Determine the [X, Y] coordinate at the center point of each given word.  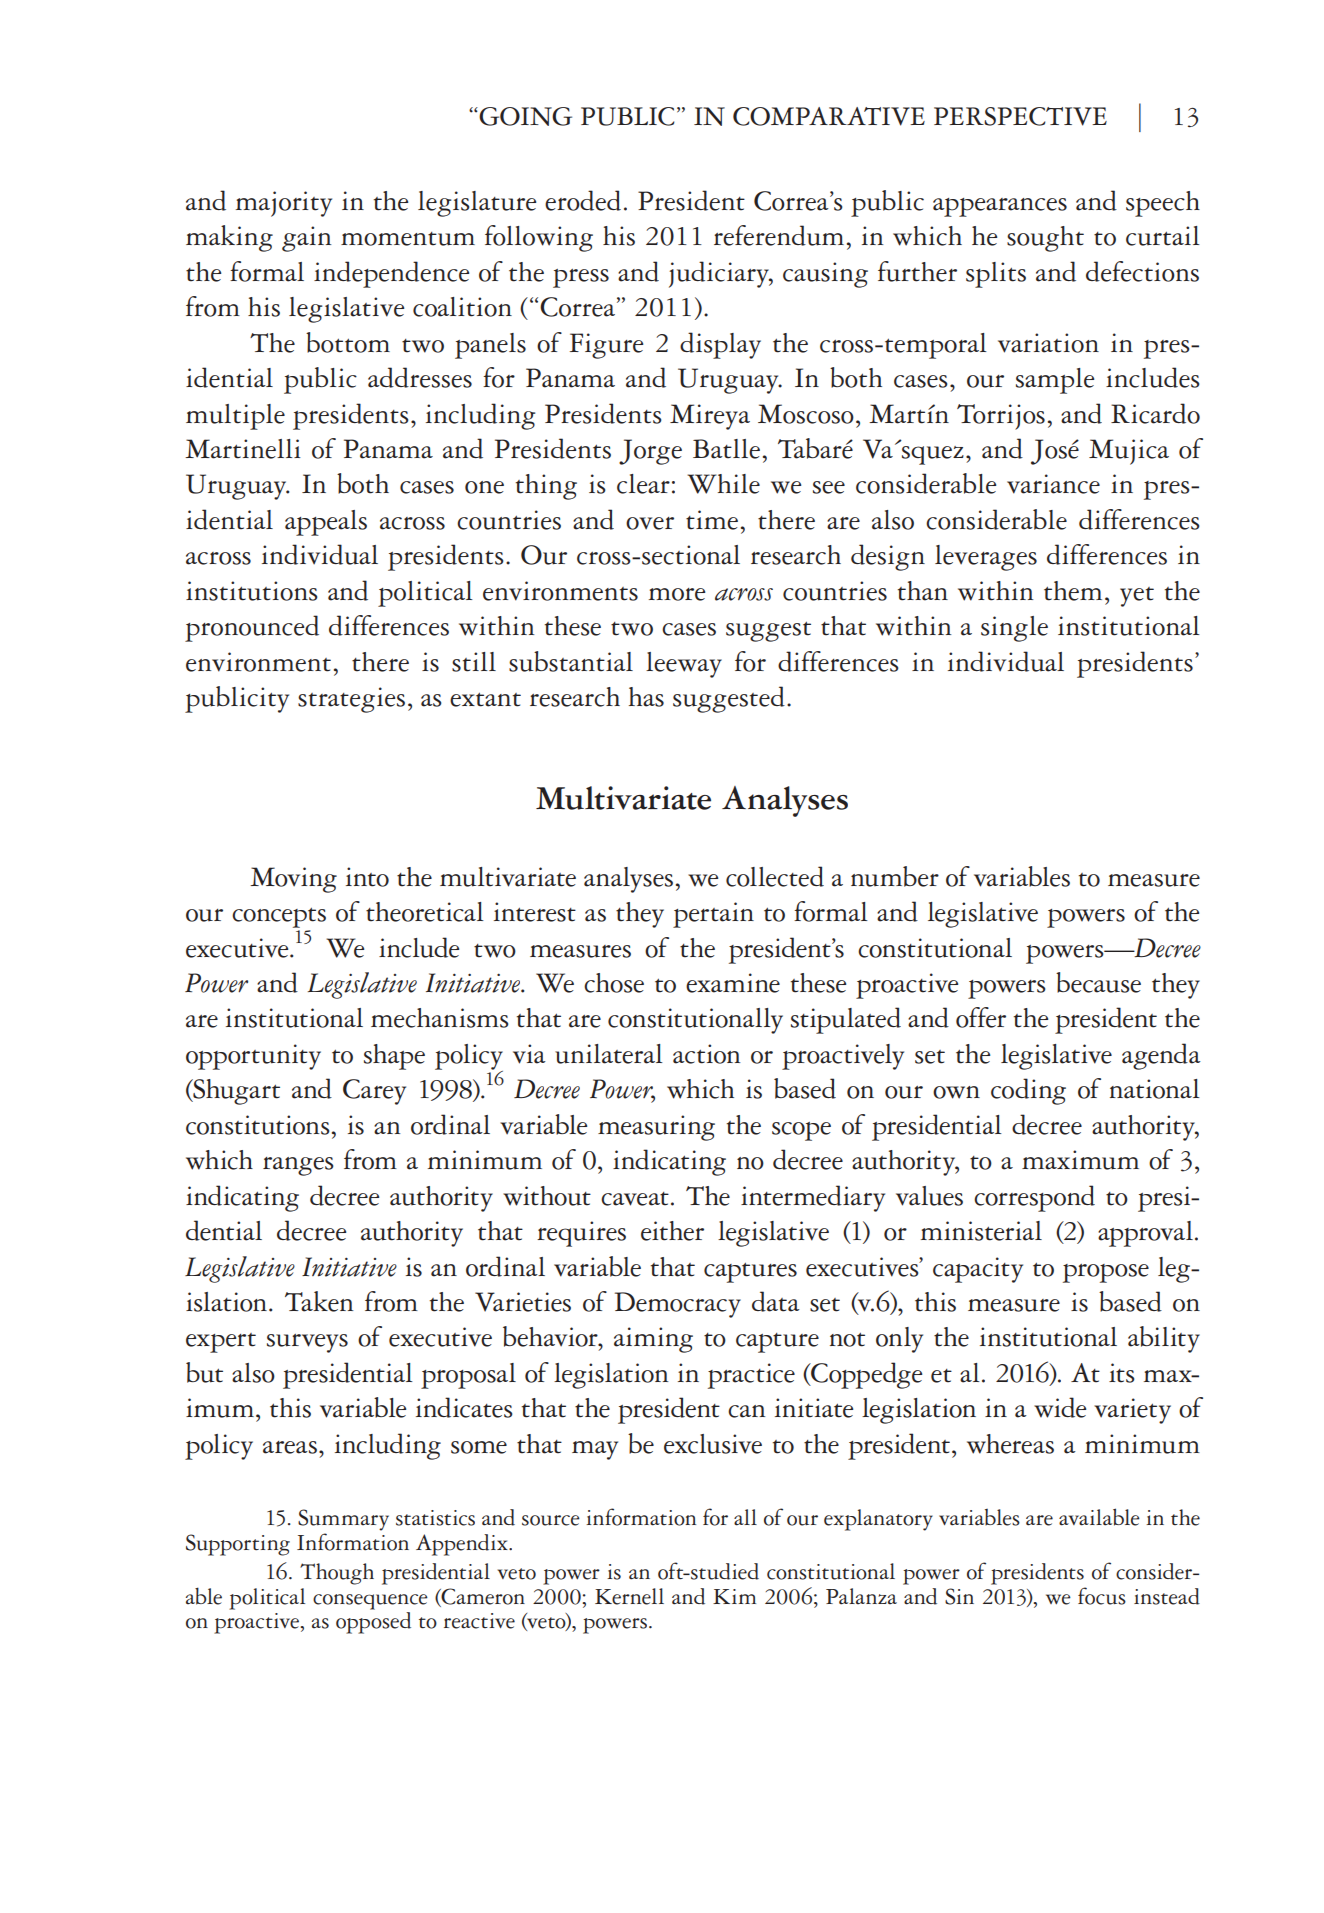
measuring [656, 1128]
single [1014, 629]
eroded [583, 200]
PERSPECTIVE [1020, 116]
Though [337, 1574]
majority [284, 204]
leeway [684, 665]
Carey [374, 1092]
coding [1028, 1091]
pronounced [252, 628]
